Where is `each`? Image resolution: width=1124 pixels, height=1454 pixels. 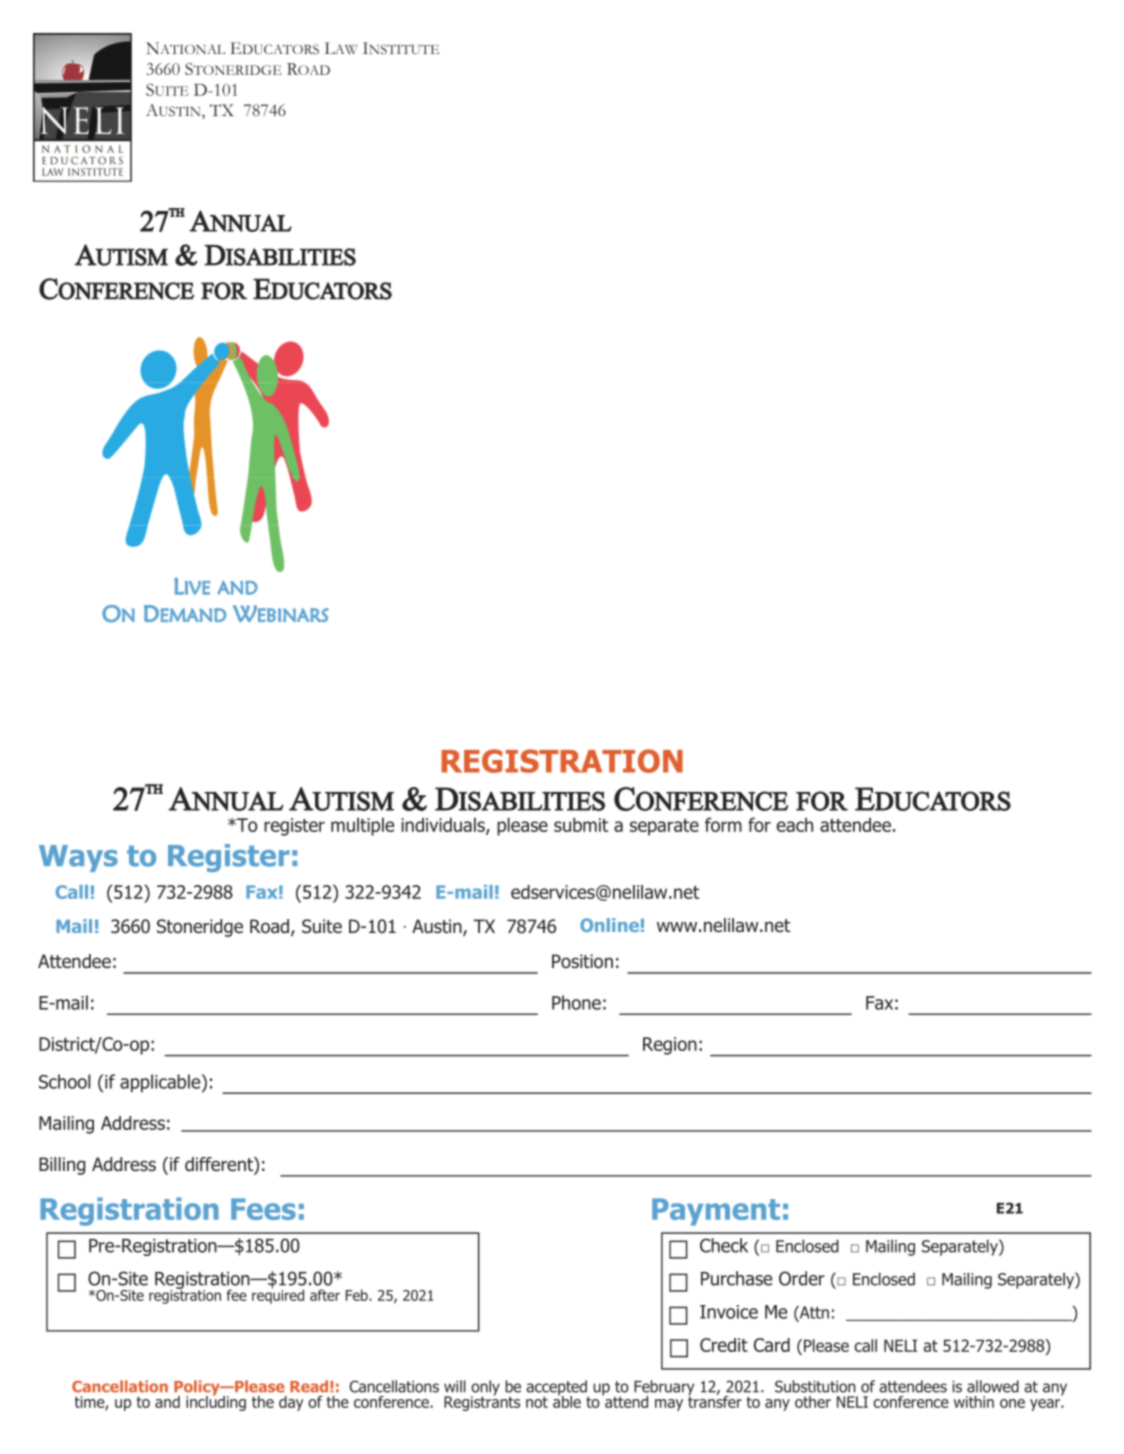 each is located at coordinates (795, 825).
